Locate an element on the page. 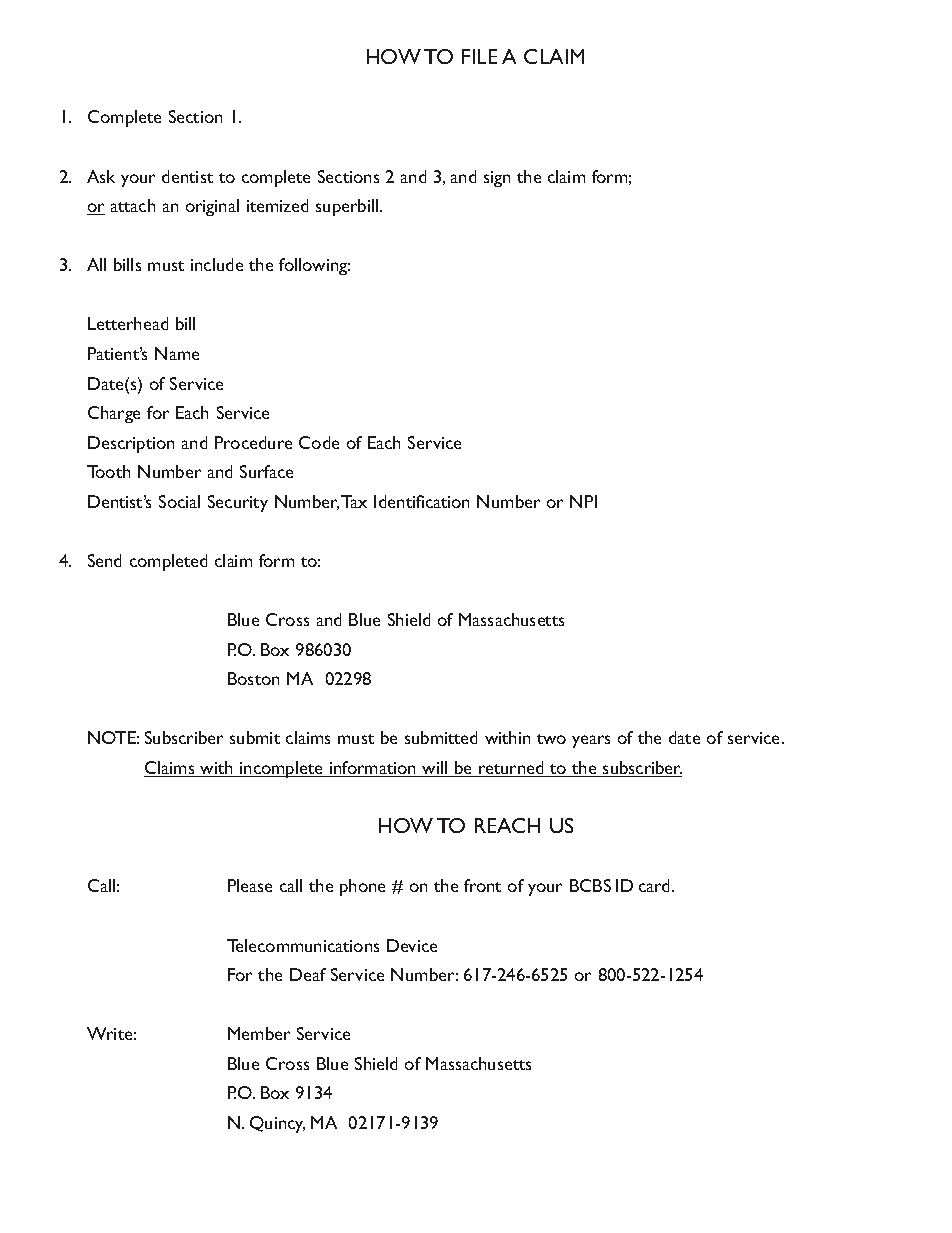 Image resolution: width=952 pixels, height=1233 pixels. BCBS is located at coordinates (590, 885).
